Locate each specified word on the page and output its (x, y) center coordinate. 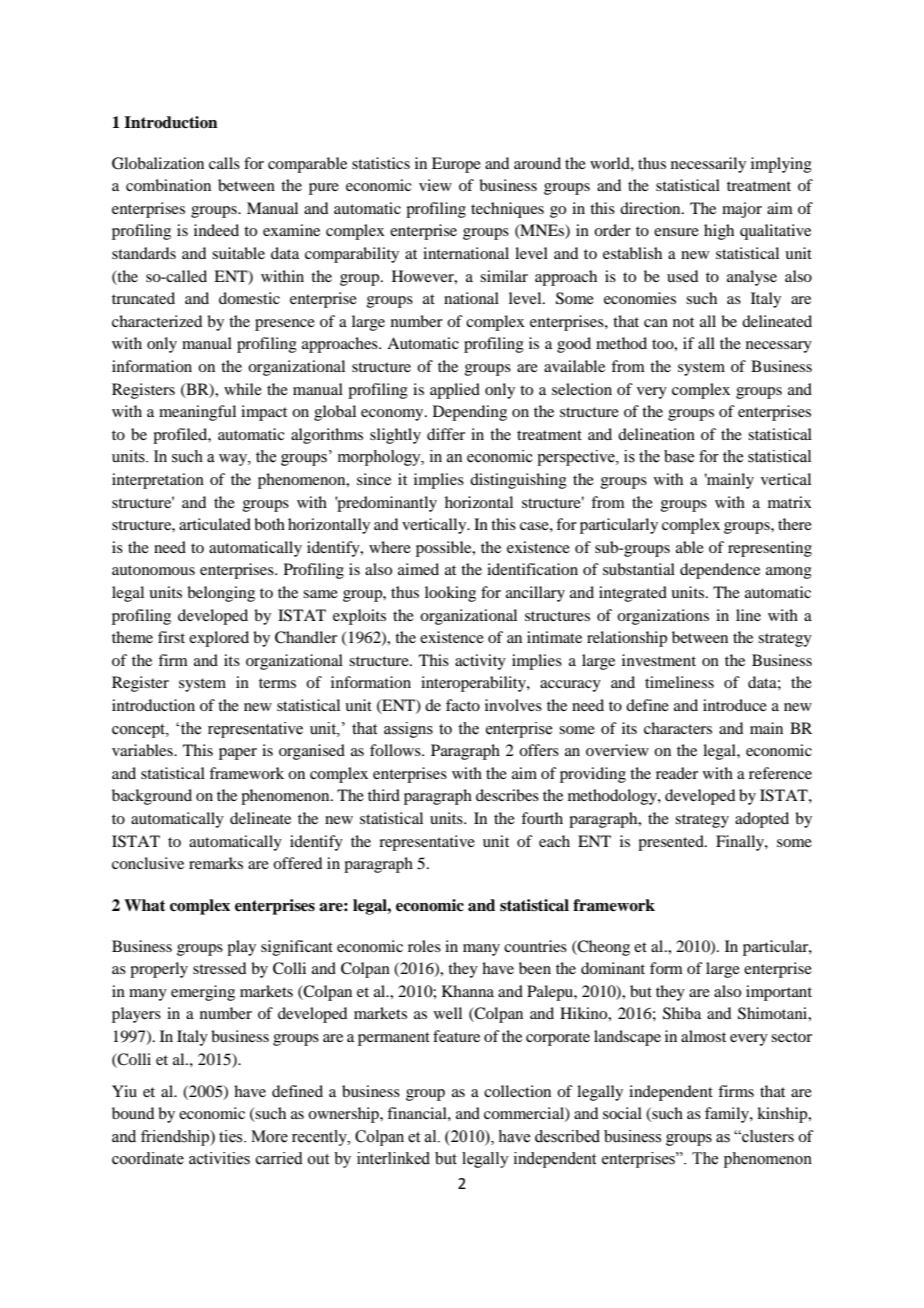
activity (480, 662)
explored (219, 639)
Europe (456, 165)
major (742, 210)
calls (224, 163)
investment (659, 660)
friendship (176, 1138)
